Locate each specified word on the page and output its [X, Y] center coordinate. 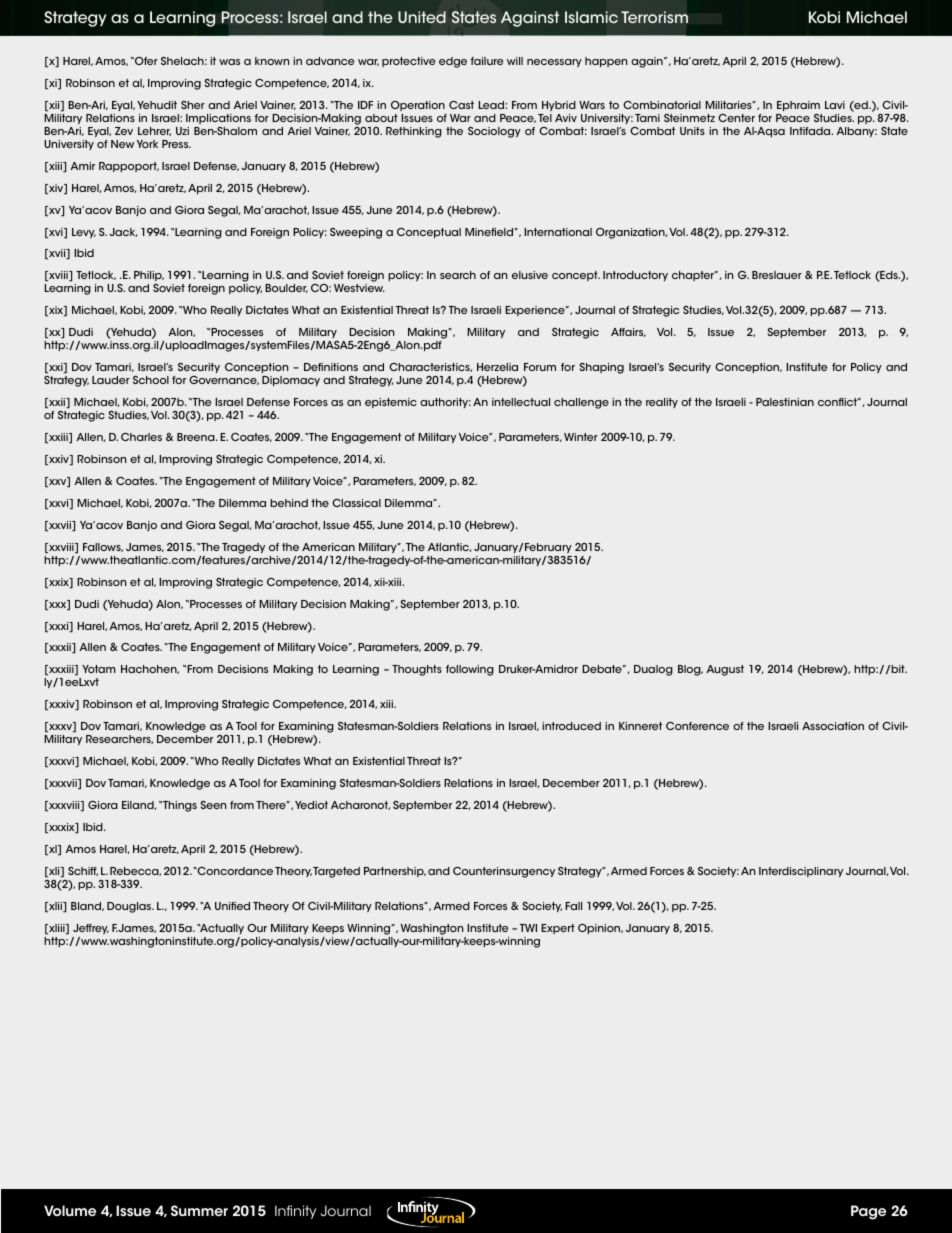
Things [179, 806]
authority [445, 403]
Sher [193, 105]
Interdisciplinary [801, 872]
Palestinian [785, 402]
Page [868, 1212]
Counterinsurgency [504, 872]
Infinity [295, 1212]
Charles [141, 437]
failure [487, 61]
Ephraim [798, 106]
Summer [199, 1210]
